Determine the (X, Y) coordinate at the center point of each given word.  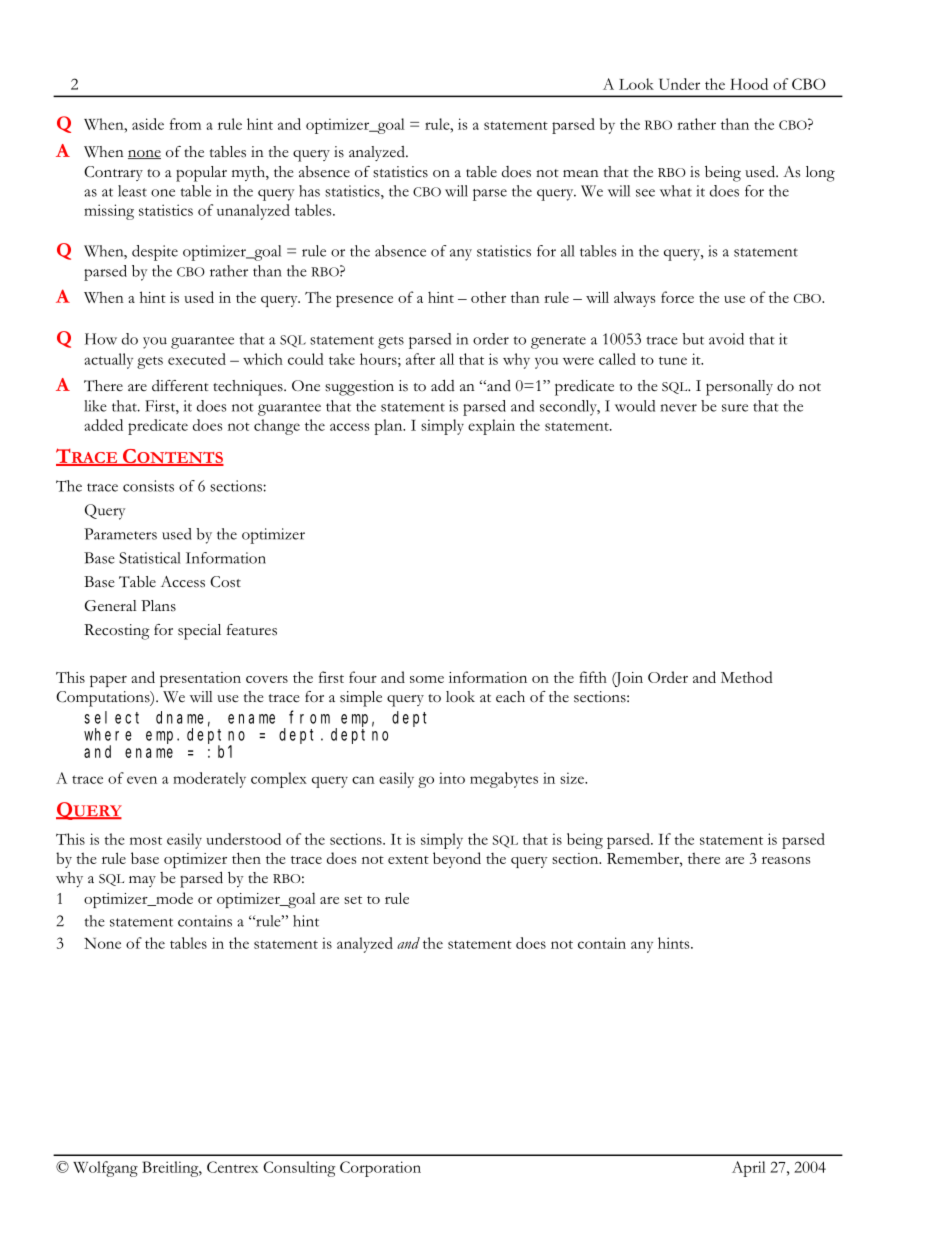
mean (581, 173)
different (180, 386)
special (199, 632)
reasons (786, 860)
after (420, 359)
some (427, 679)
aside (148, 124)
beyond (457, 860)
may (142, 881)
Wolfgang (105, 1169)
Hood (749, 84)
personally (739, 388)
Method (747, 677)
